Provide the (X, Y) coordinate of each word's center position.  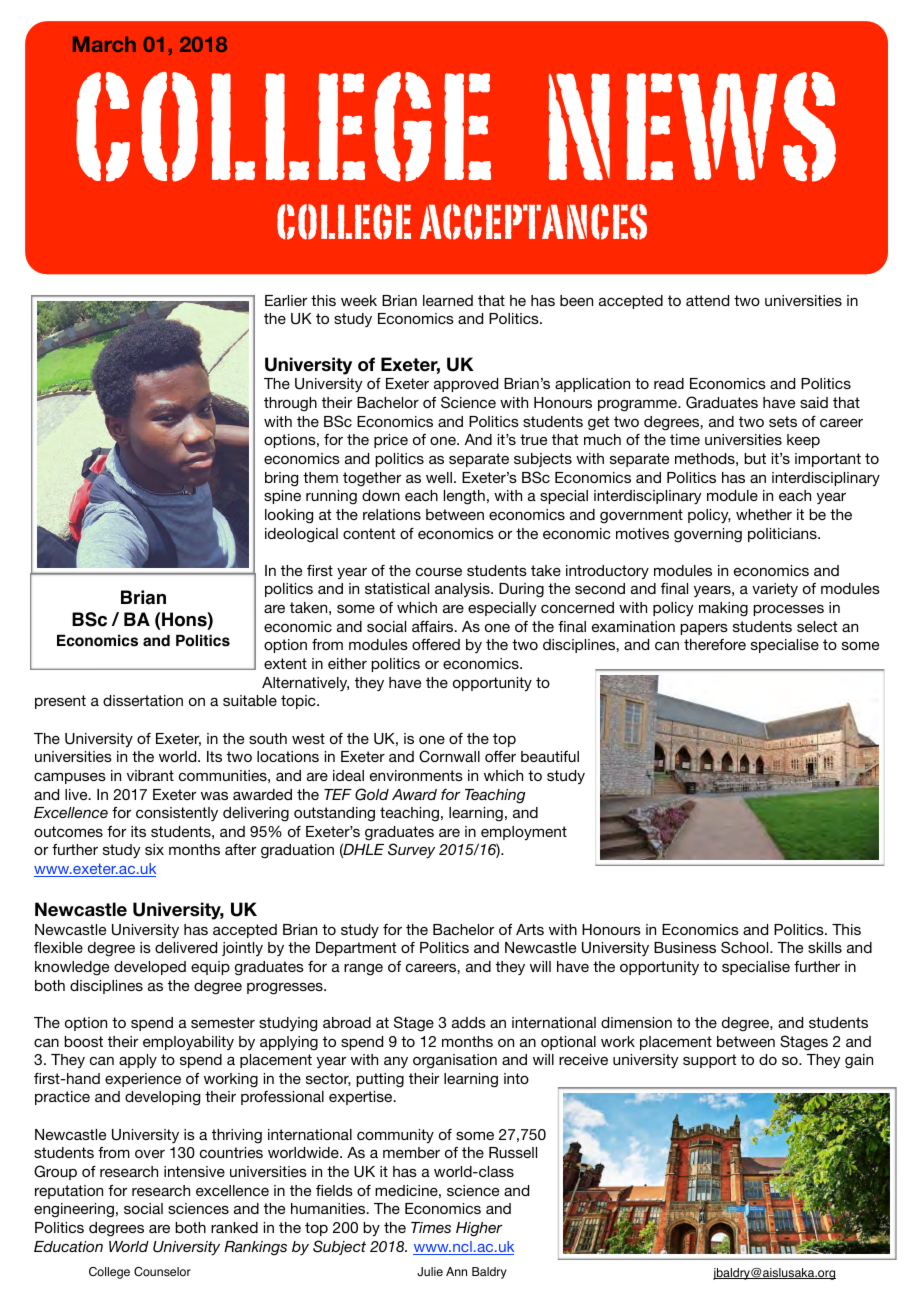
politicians (783, 535)
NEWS (692, 127)
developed (150, 968)
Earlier (286, 300)
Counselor (162, 1272)
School (746, 947)
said (814, 402)
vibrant (150, 775)
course (439, 572)
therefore (715, 644)
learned (448, 300)
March (104, 44)
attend (707, 300)
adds (469, 1022)
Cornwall (449, 756)
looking (289, 516)
